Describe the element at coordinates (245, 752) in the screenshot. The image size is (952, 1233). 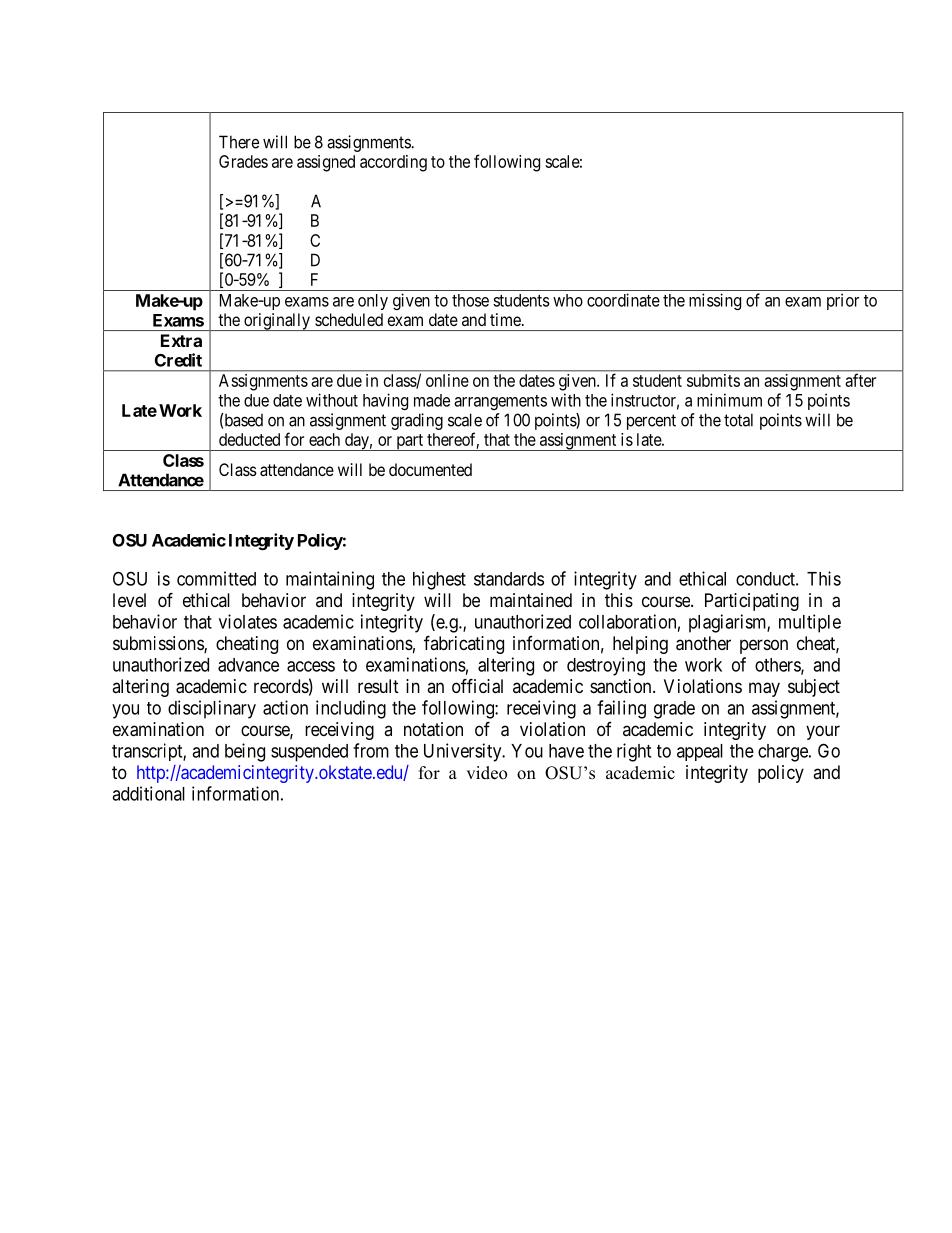
I see `being` at that location.
